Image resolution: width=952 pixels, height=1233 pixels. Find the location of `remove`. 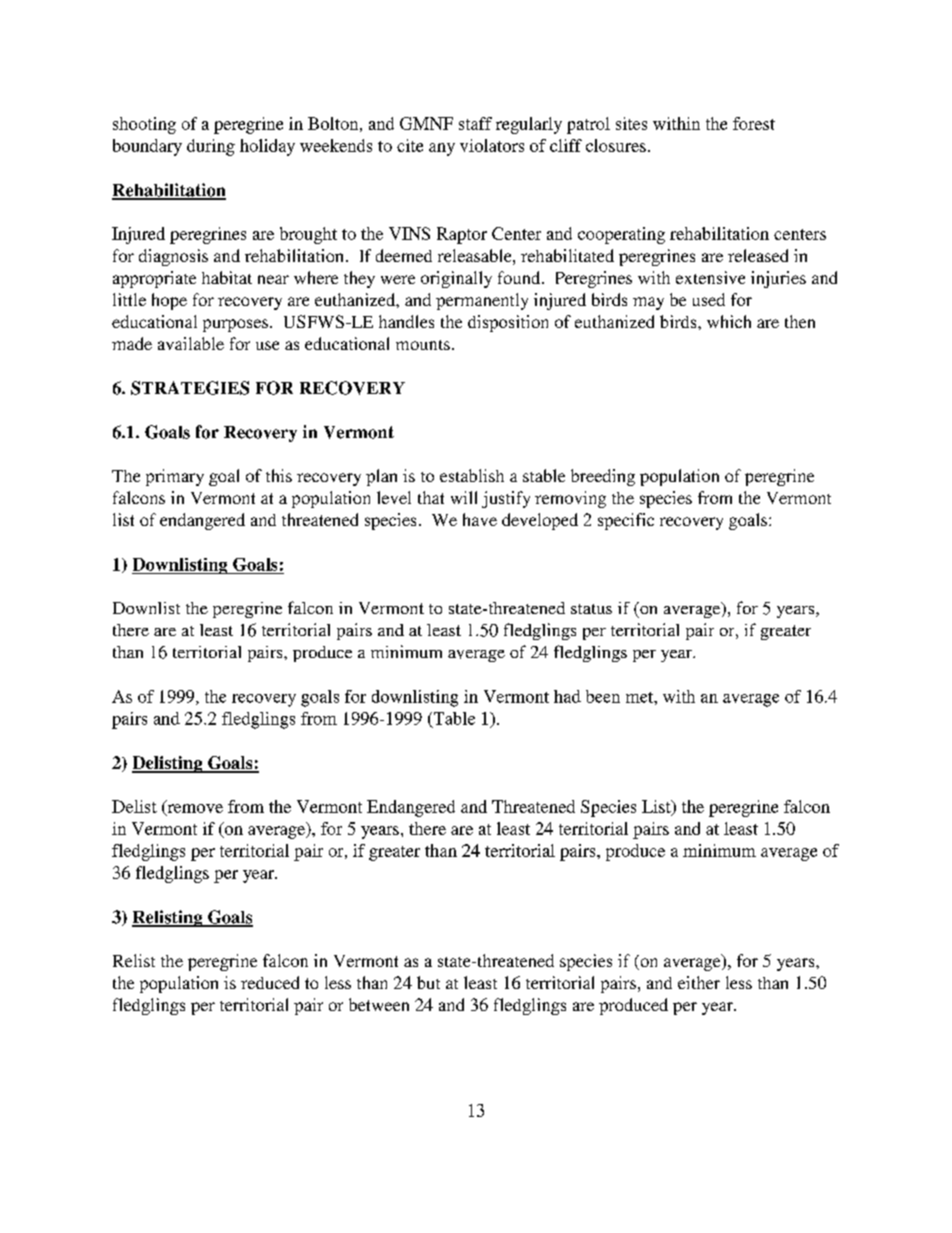

remove is located at coordinates (194, 809).
